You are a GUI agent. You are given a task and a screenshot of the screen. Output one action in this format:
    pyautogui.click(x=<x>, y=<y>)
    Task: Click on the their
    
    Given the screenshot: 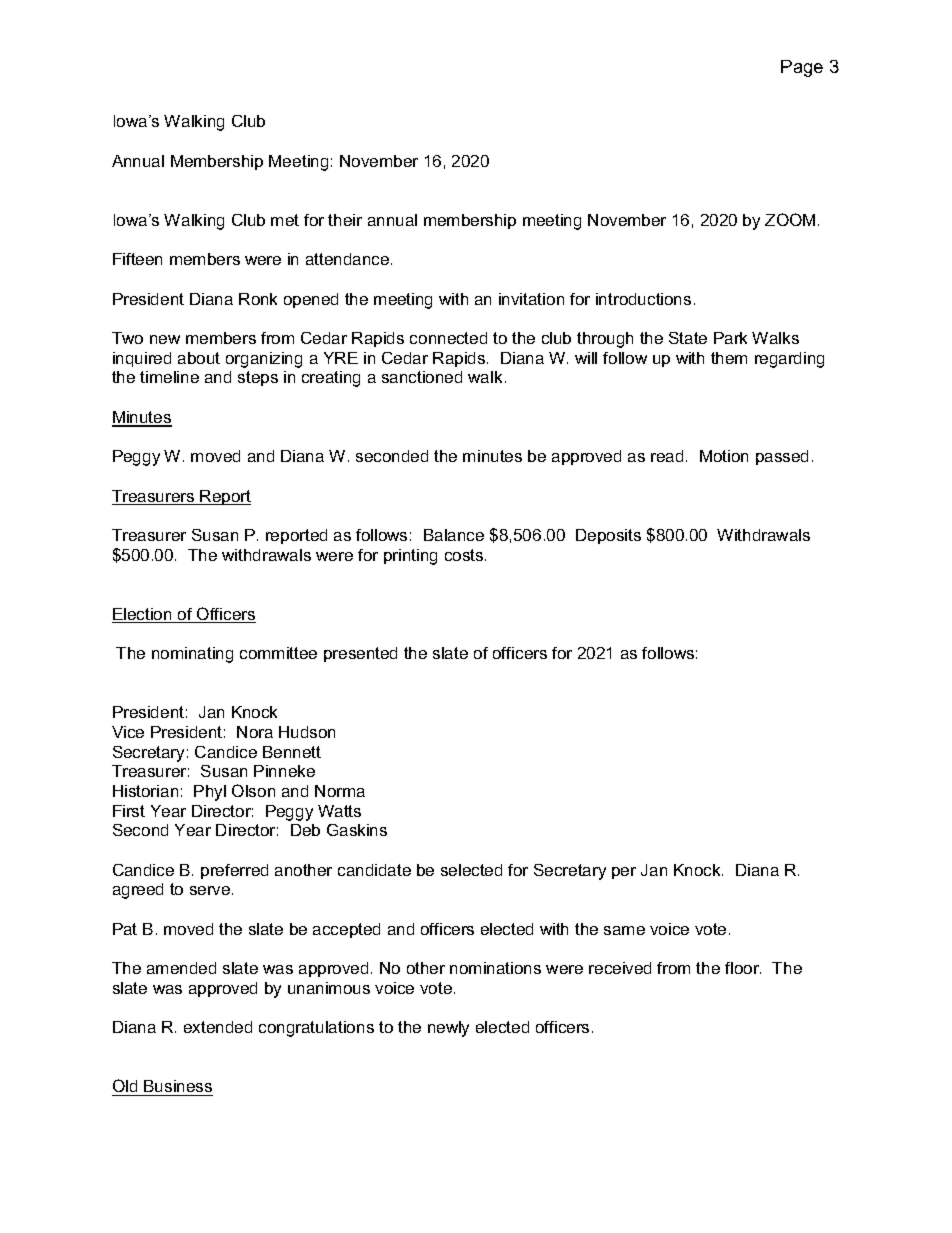 What is the action you would take?
    pyautogui.click(x=345, y=220)
